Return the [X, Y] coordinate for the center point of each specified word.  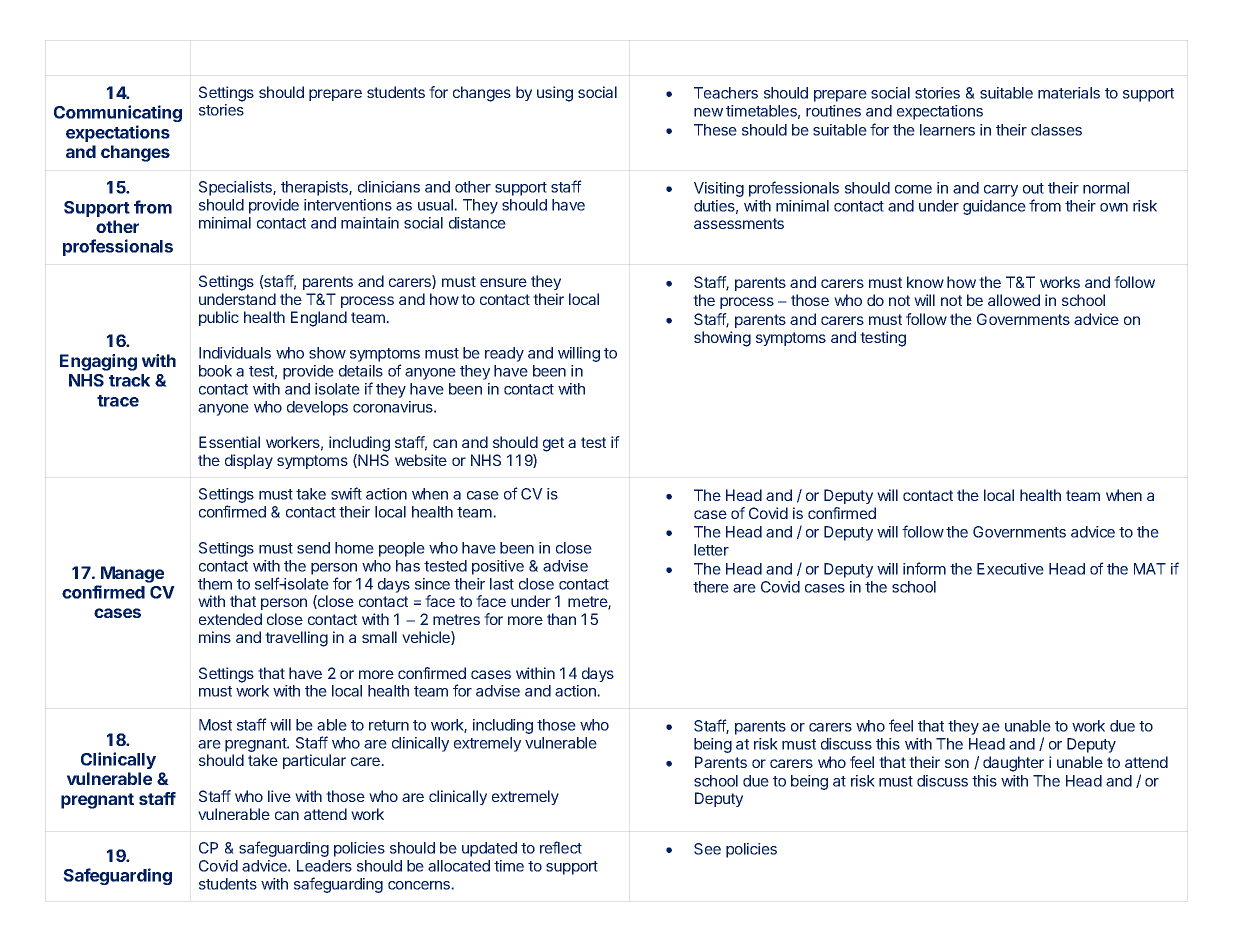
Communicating [118, 113]
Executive [1010, 569]
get [553, 444]
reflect [561, 847]
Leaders [324, 866]
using [555, 94]
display [249, 461]
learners [947, 130]
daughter [1013, 764]
